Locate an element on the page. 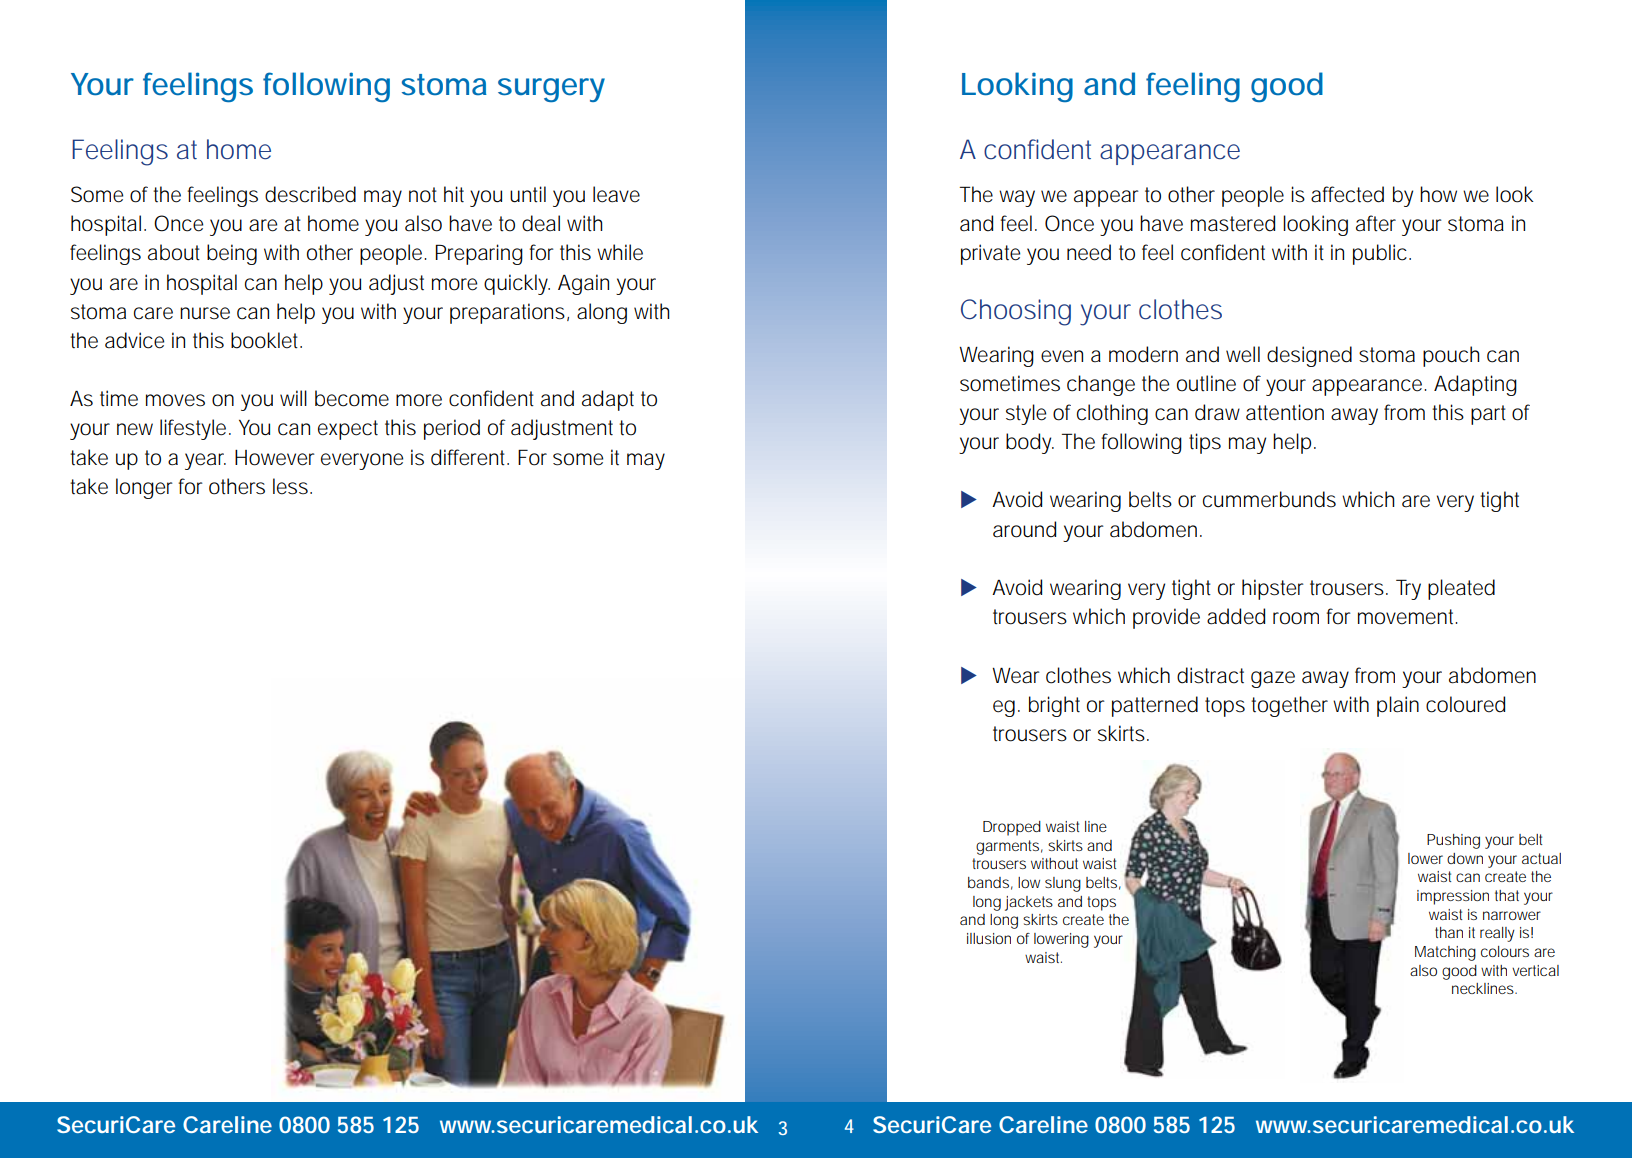 The width and height of the document is (1632, 1158). described is located at coordinates (310, 194).
